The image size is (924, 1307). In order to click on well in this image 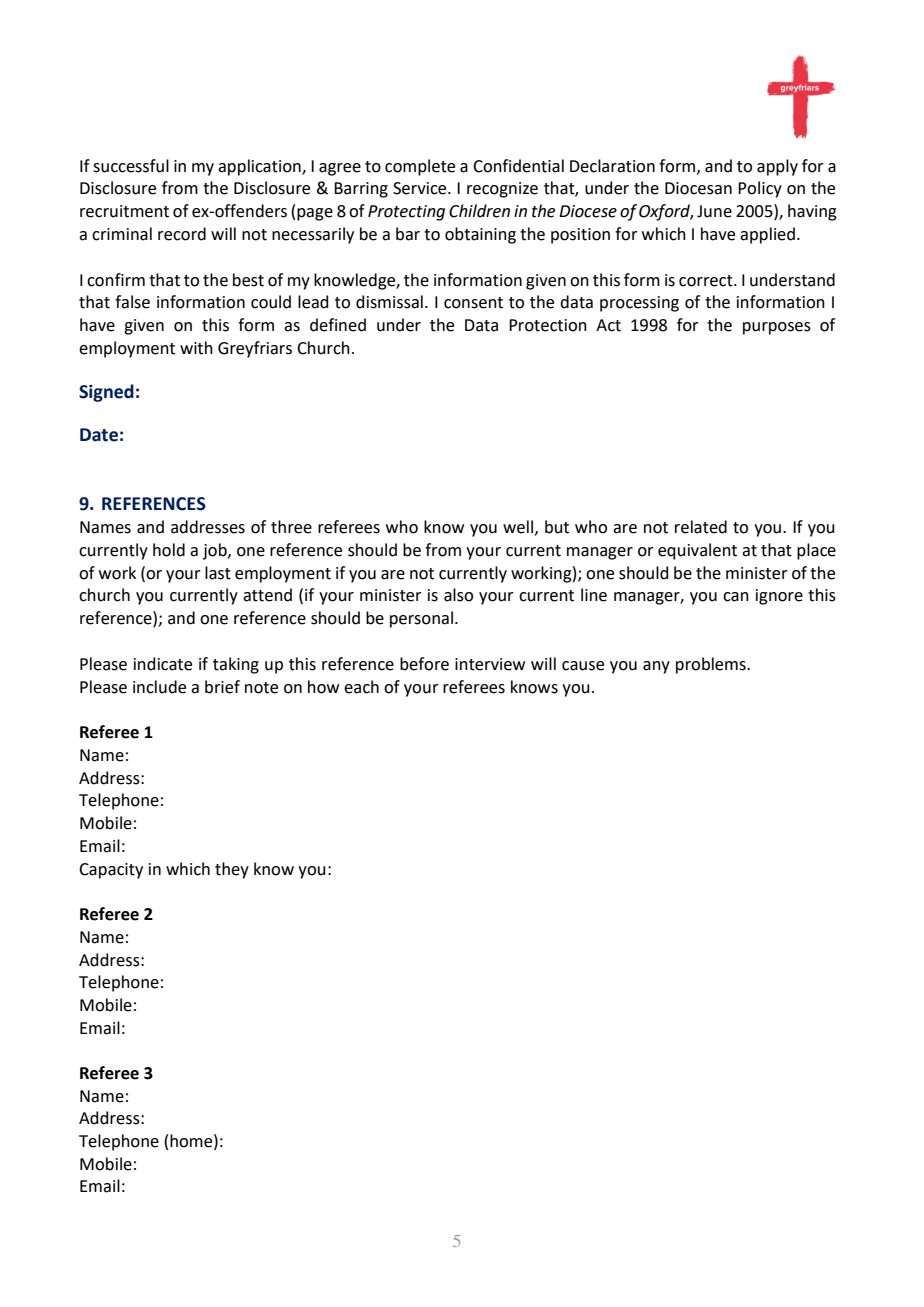, I will do `click(518, 527)`.
